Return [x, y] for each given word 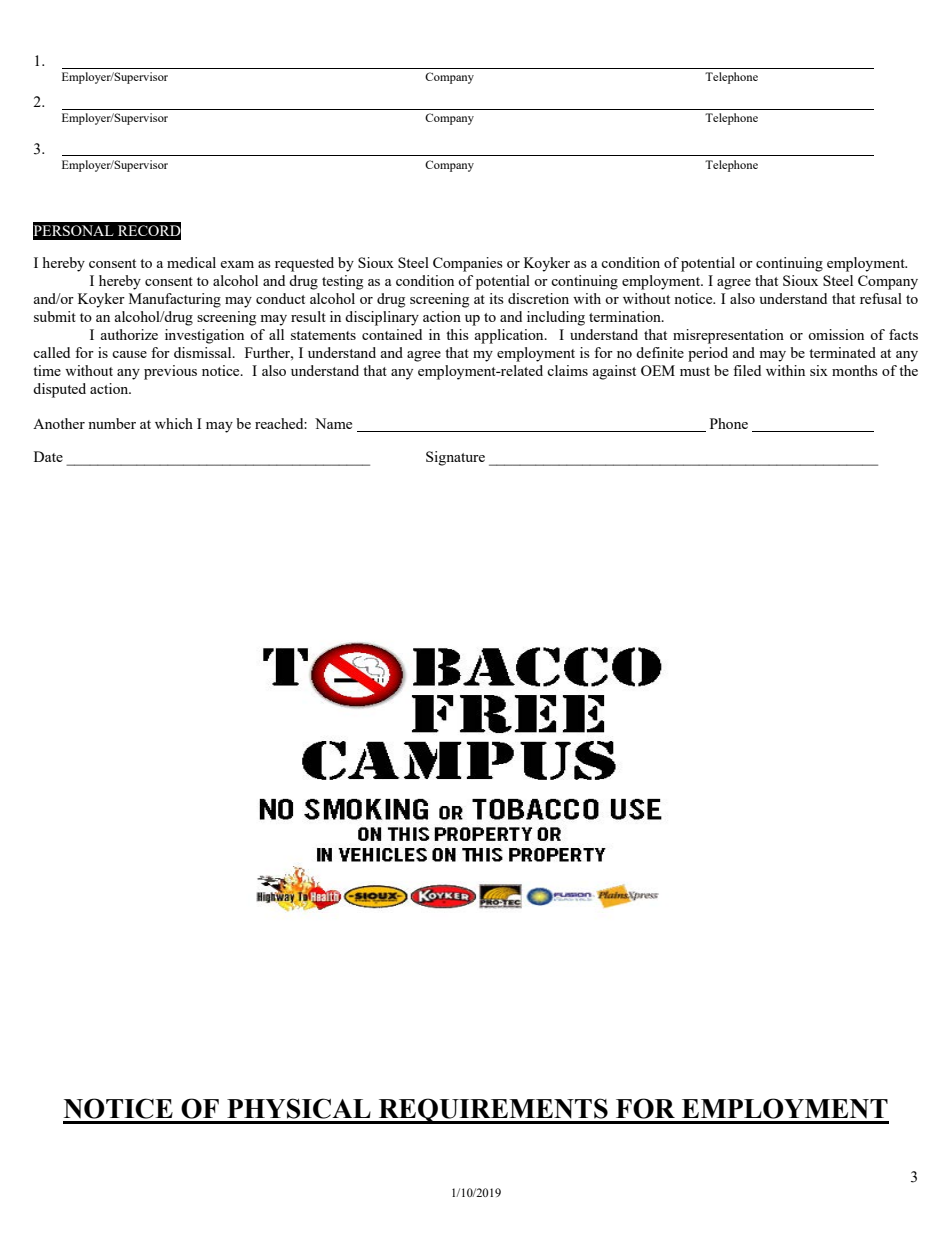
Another [59, 423]
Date [48, 456]
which [174, 423]
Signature [455, 458]
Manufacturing [175, 300]
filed [747, 370]
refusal [881, 298]
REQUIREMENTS [493, 1111]
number [112, 423]
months [855, 370]
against [614, 372]
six [819, 370]
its [496, 298]
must [695, 371]
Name [333, 423]
